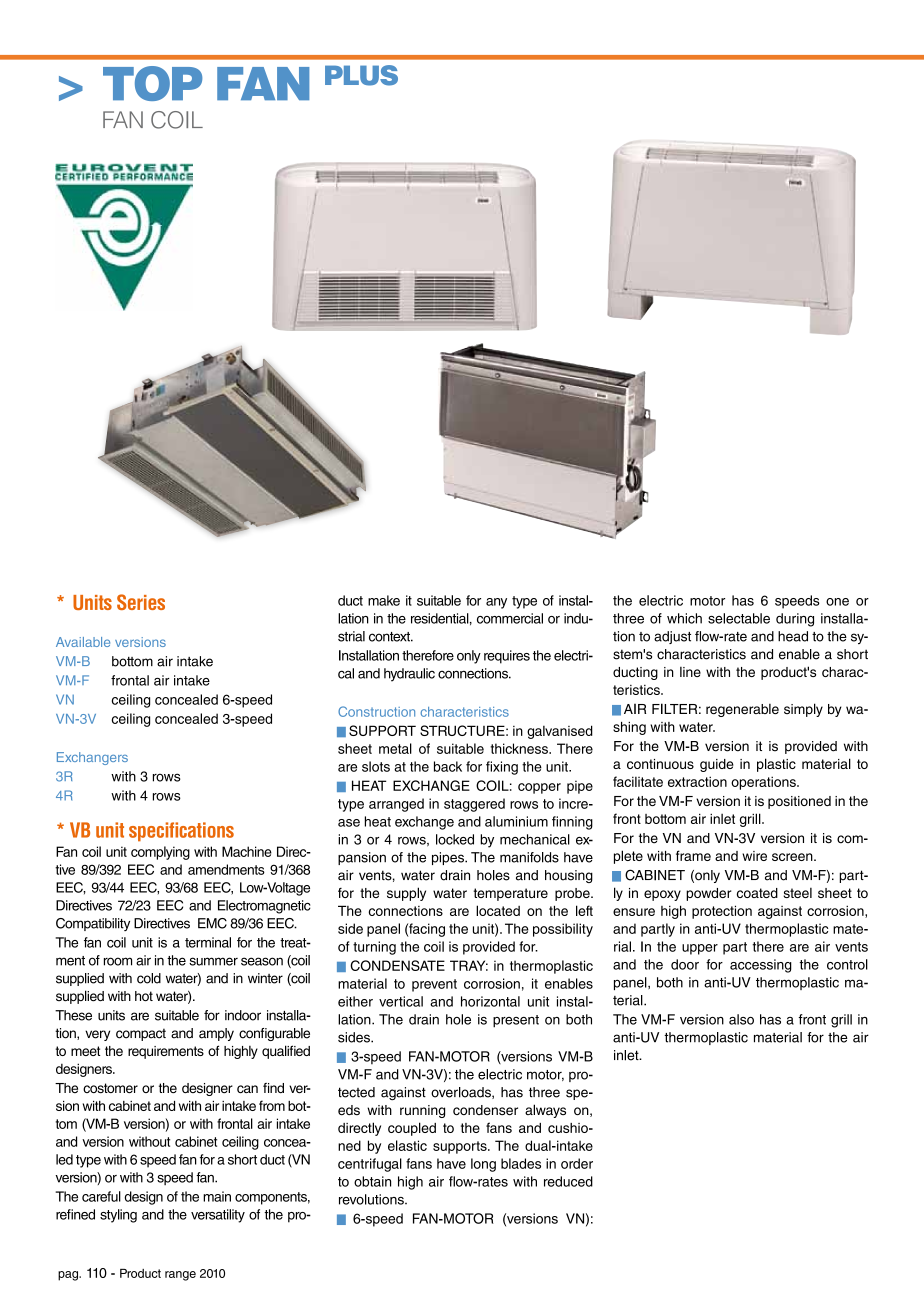 The height and width of the screenshot is (1308, 924). What do you see at coordinates (361, 75) in the screenshot?
I see `PLUS` at bounding box center [361, 75].
